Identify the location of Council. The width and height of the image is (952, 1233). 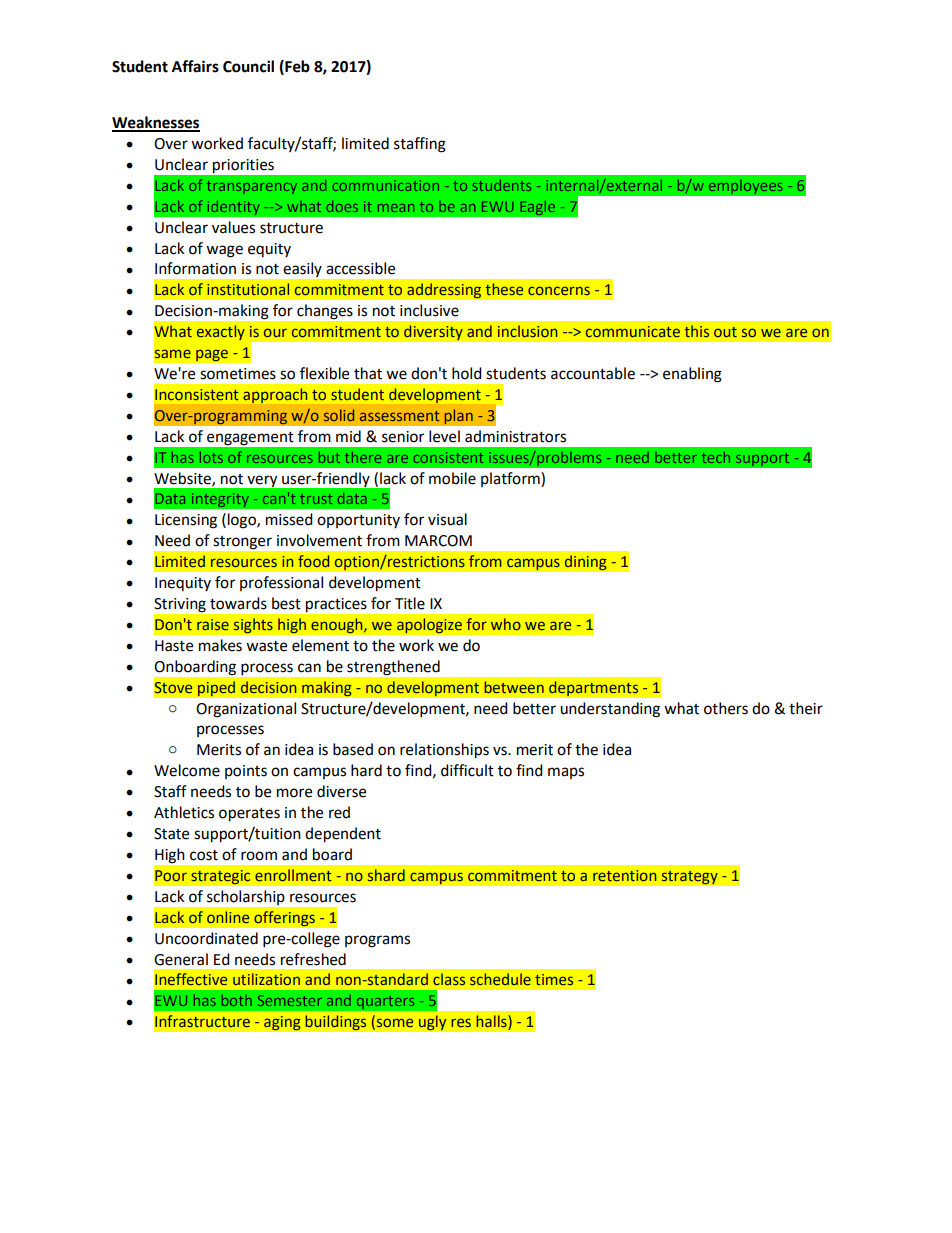
(248, 66).
